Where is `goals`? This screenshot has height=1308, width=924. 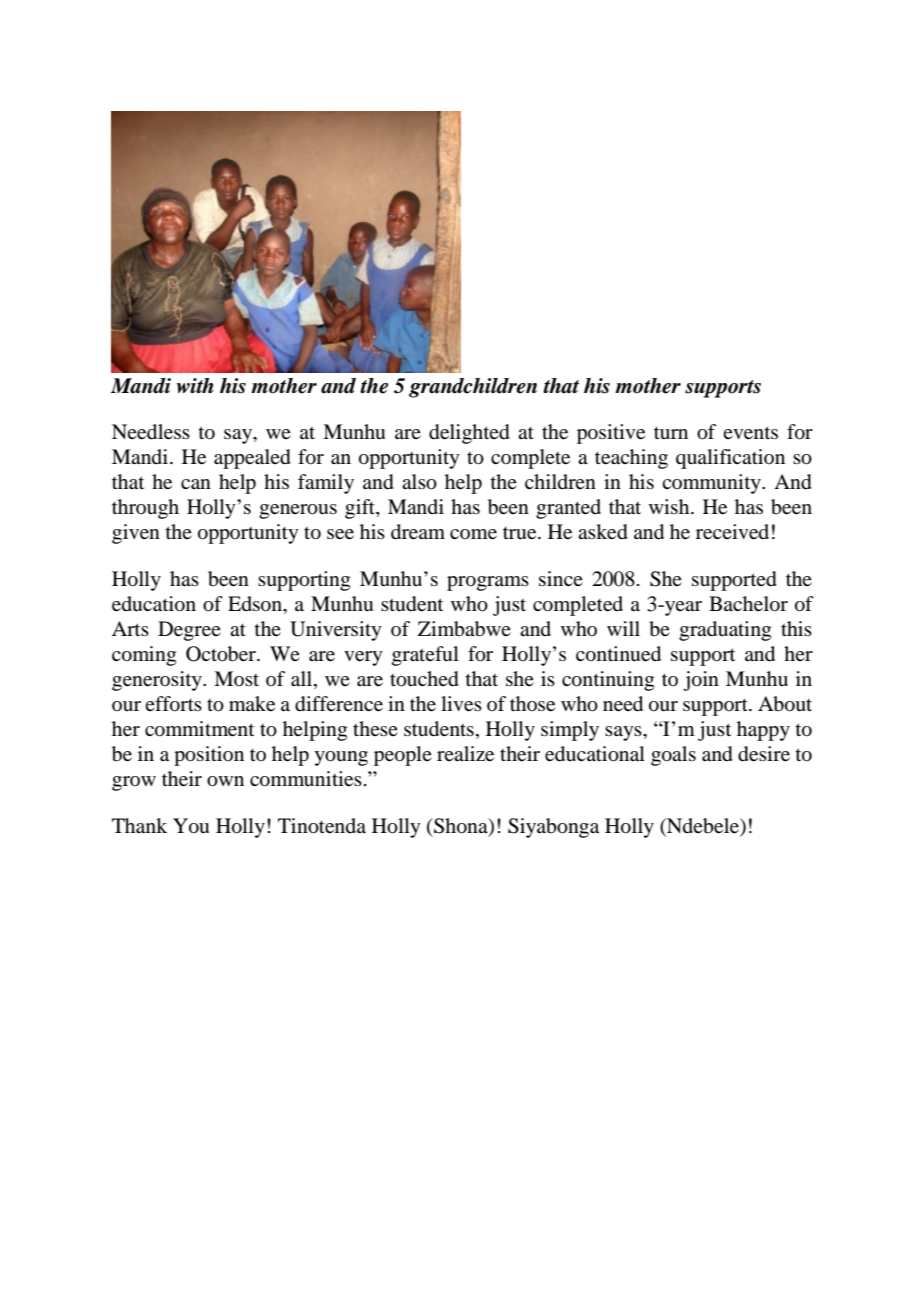
goals is located at coordinates (673, 756).
